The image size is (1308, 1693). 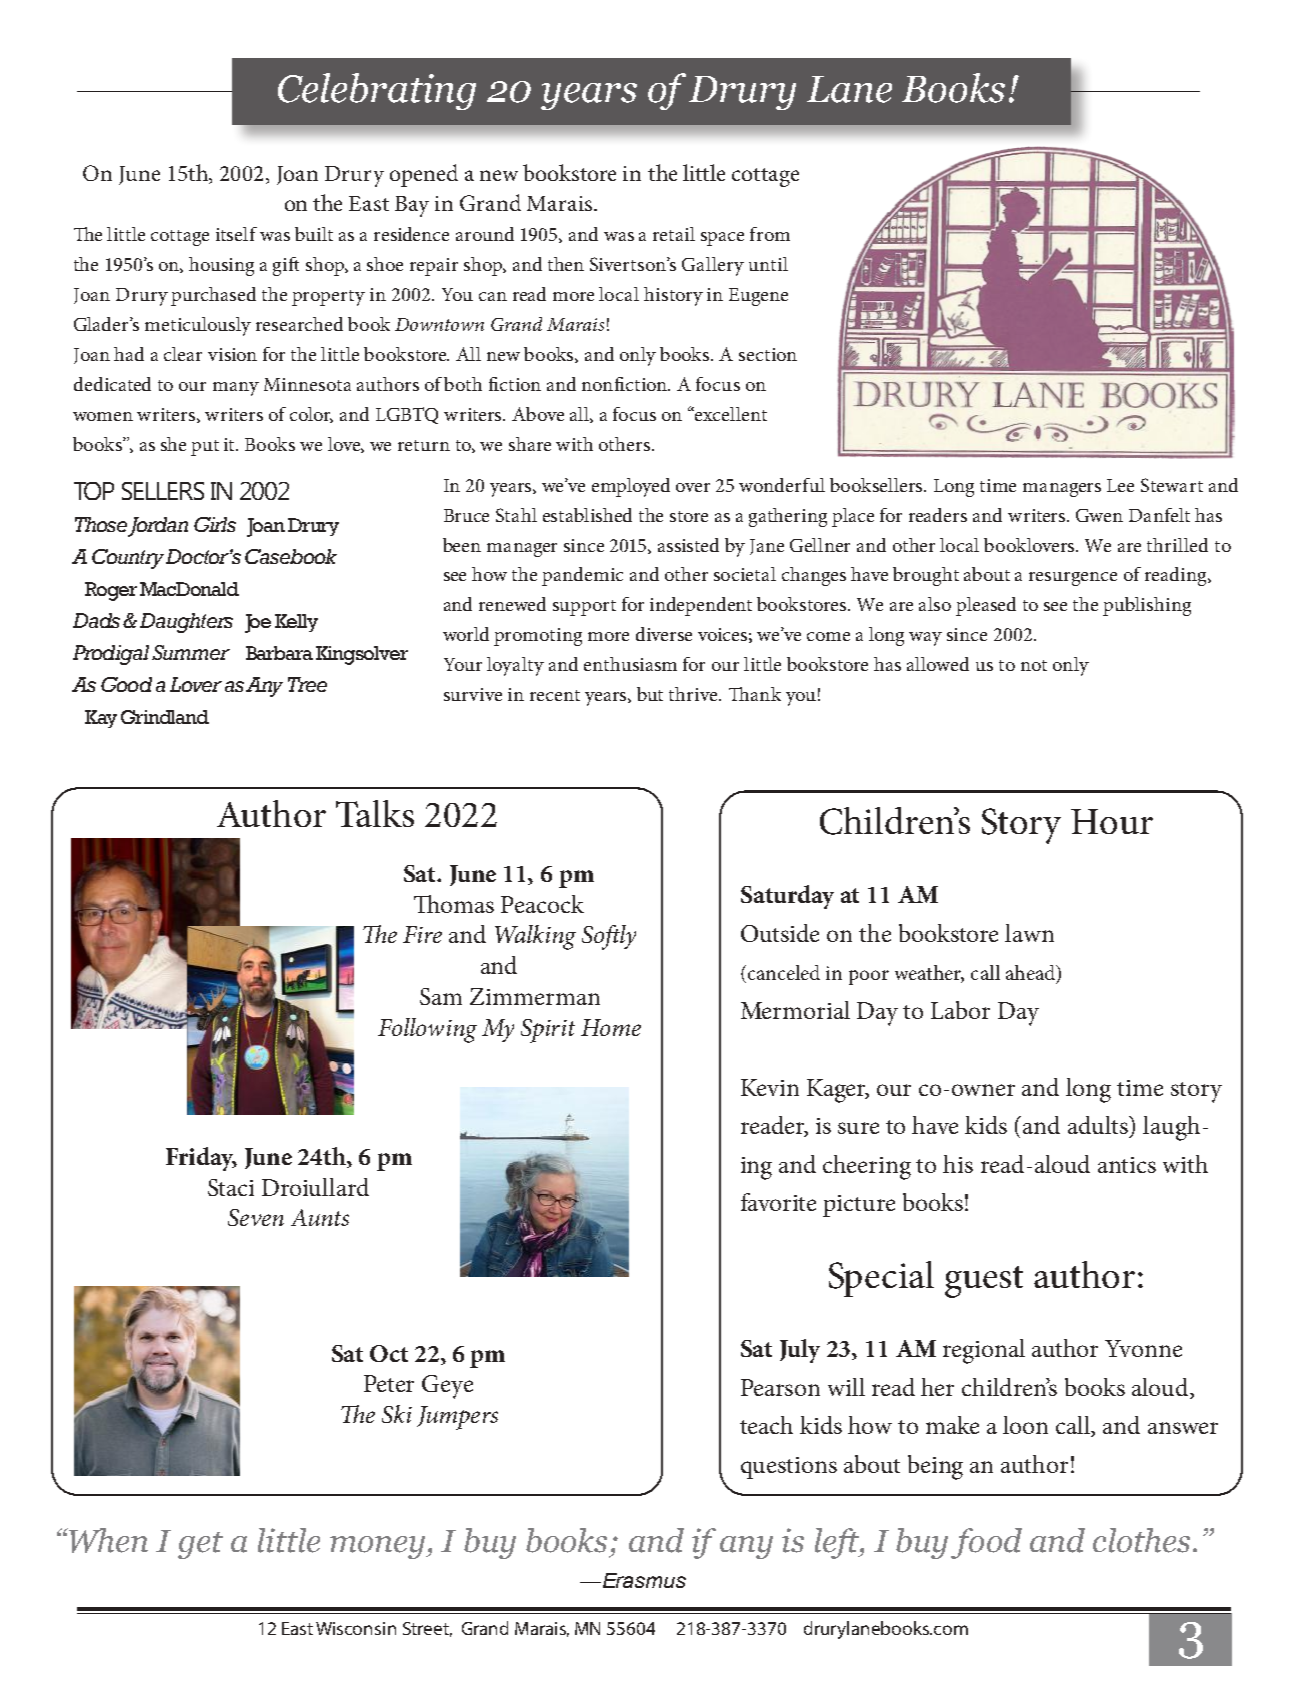 I want to click on Erasmus, so click(x=643, y=1580).
